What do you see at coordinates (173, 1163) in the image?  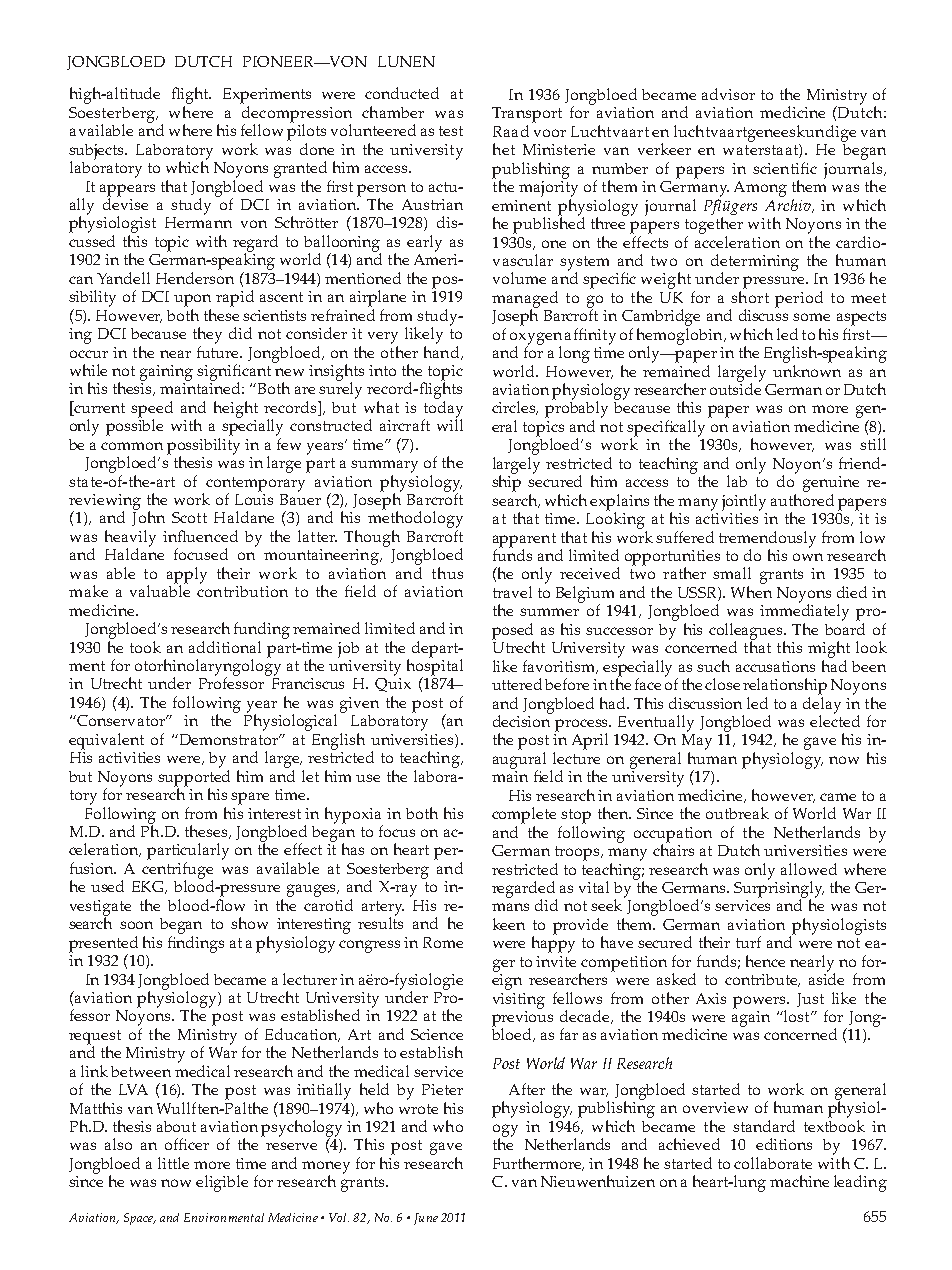 I see `little` at bounding box center [173, 1163].
